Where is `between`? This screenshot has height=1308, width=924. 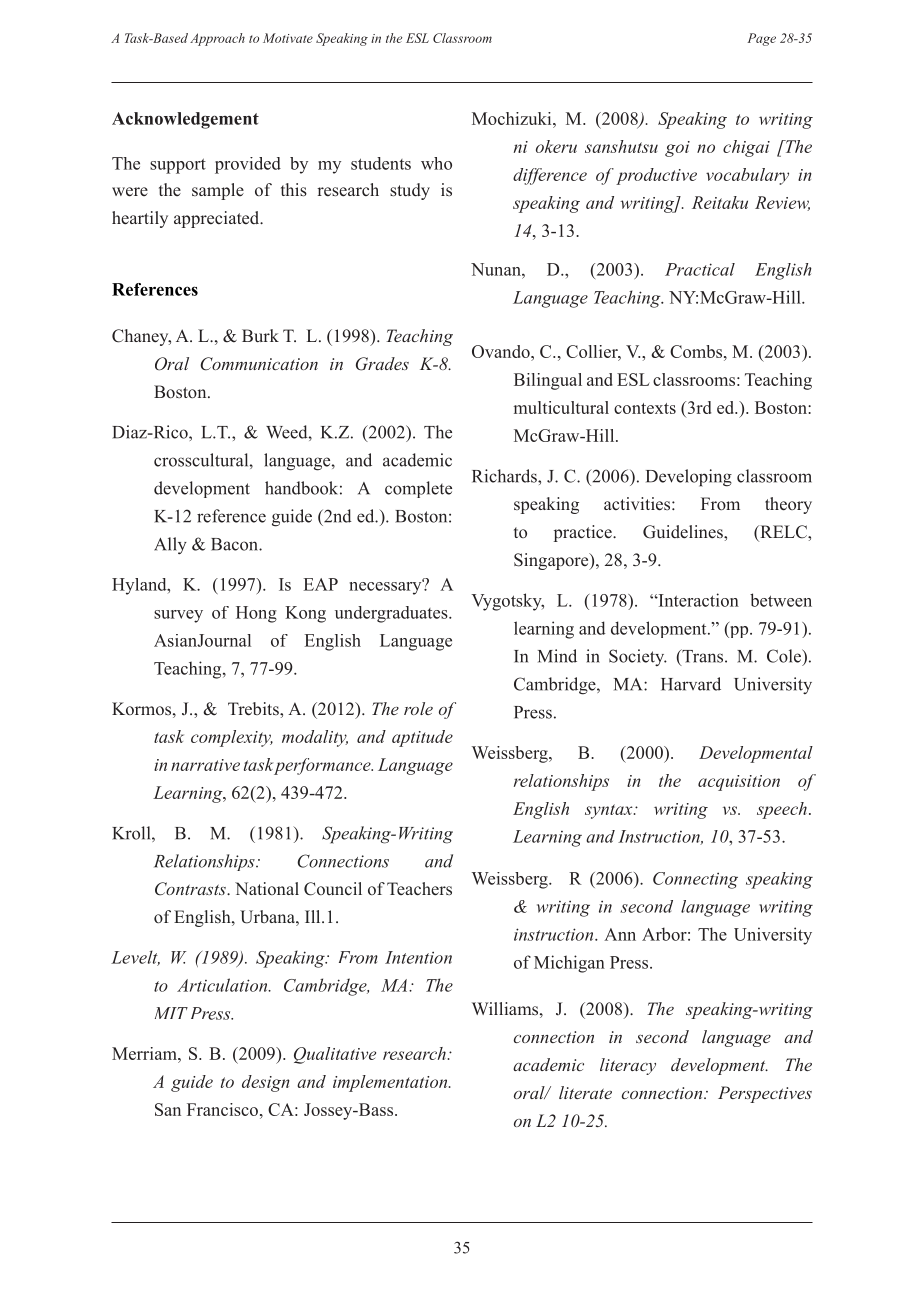 between is located at coordinates (781, 600).
